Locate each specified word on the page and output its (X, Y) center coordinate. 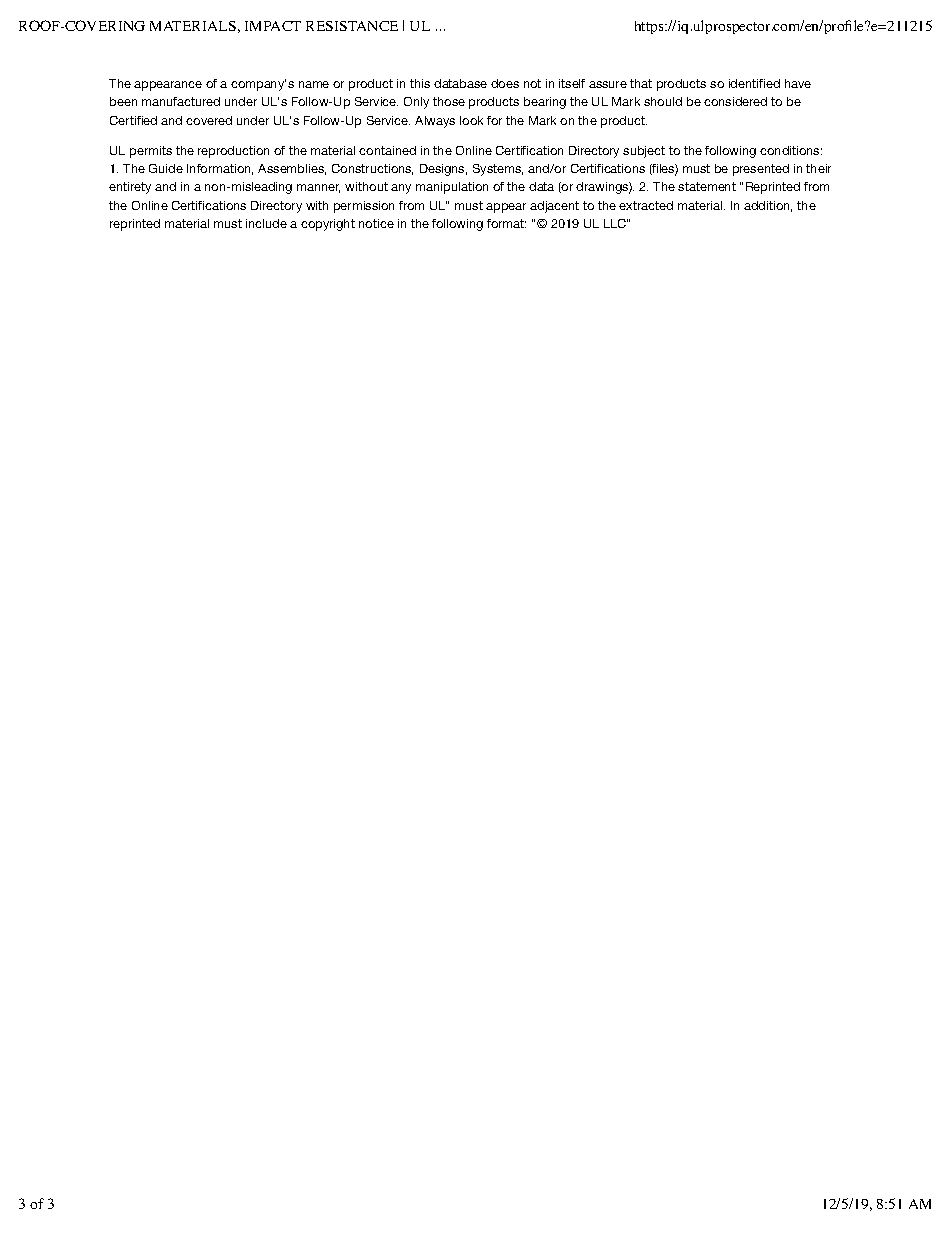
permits (151, 152)
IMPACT (273, 26)
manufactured (181, 101)
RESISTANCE (352, 26)
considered (735, 101)
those (449, 101)
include (266, 223)
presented (761, 170)
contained (387, 150)
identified (754, 83)
